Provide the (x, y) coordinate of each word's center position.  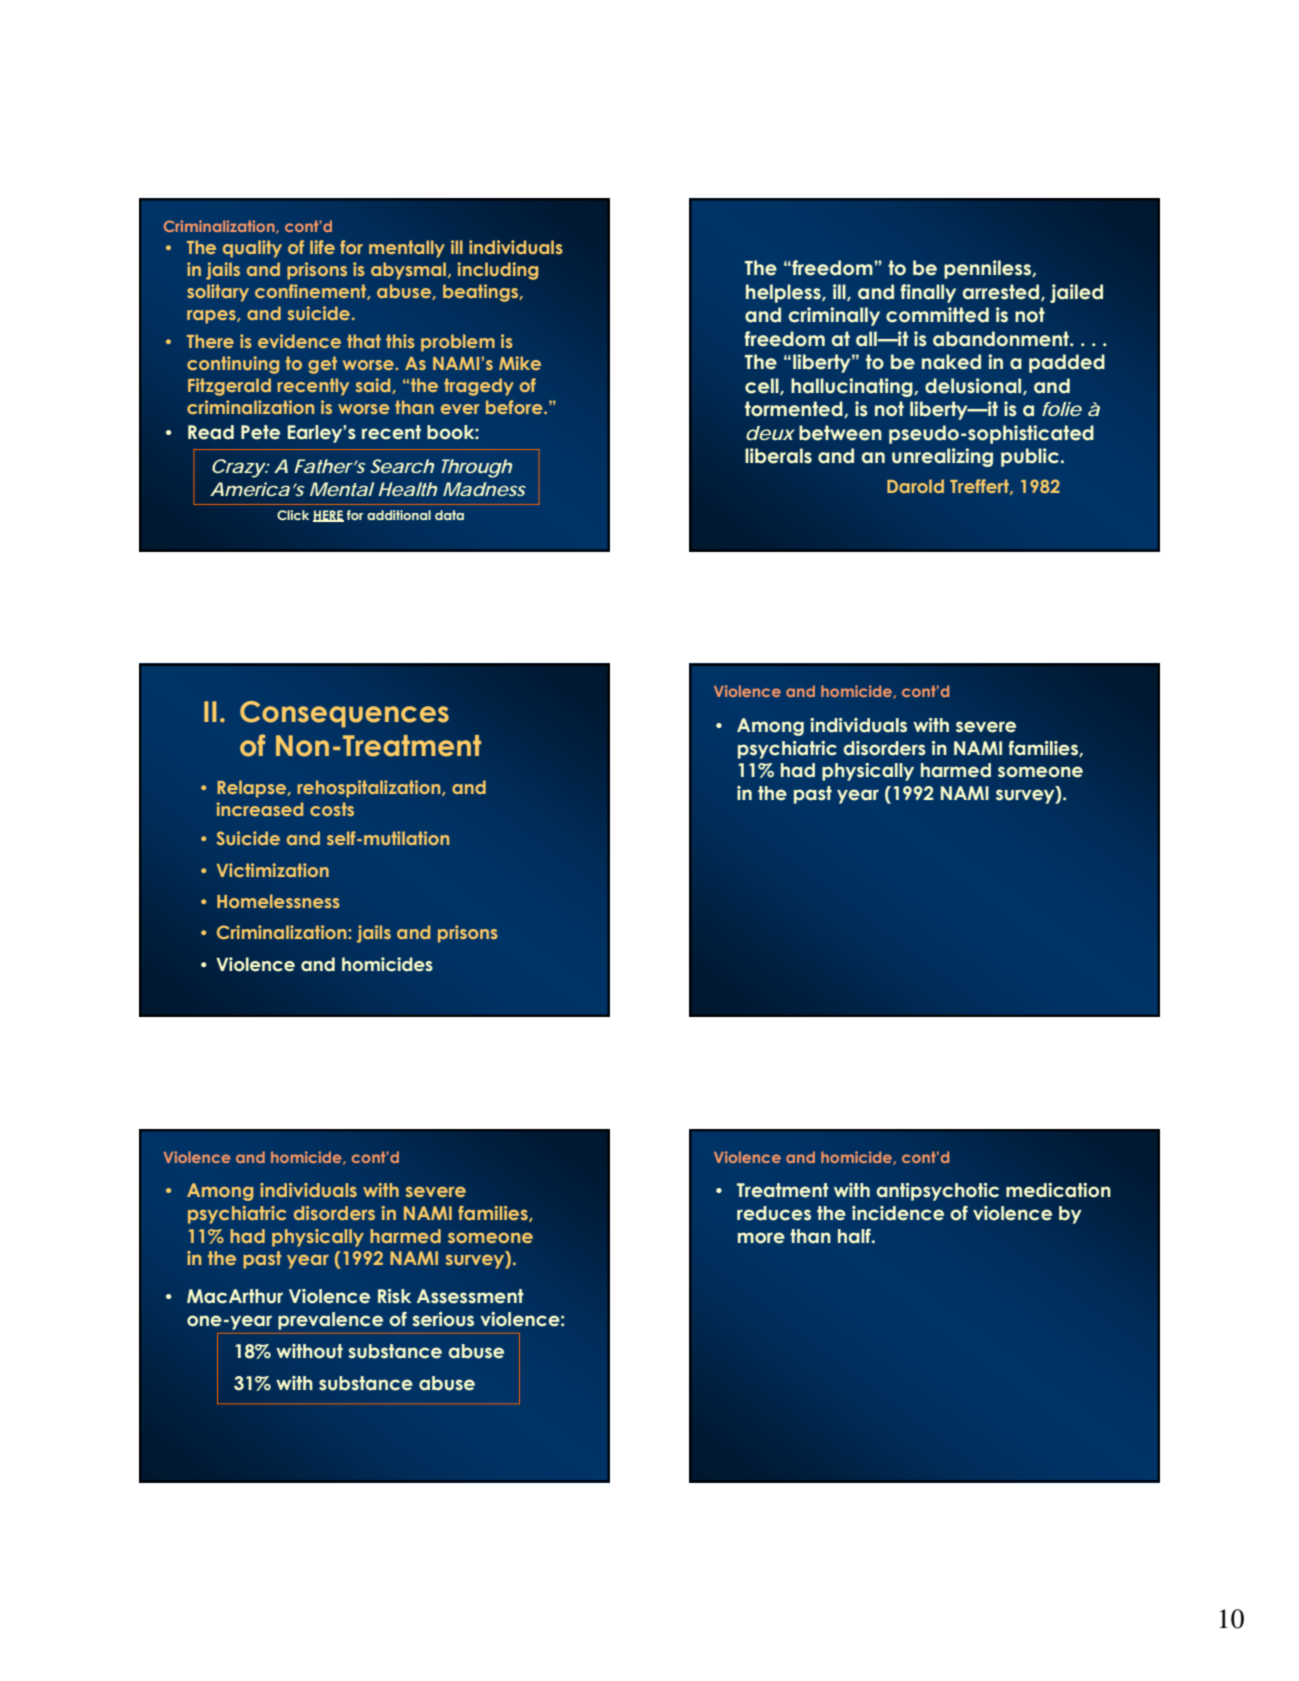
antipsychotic (937, 1192)
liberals (778, 456)
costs (332, 809)
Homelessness (278, 901)
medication (1058, 1190)
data (449, 515)
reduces (774, 1213)
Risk (394, 1296)
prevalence (330, 1321)
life (322, 247)
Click (293, 515)
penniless (988, 269)
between (840, 433)
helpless (784, 293)
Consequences (344, 714)
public (1030, 457)
